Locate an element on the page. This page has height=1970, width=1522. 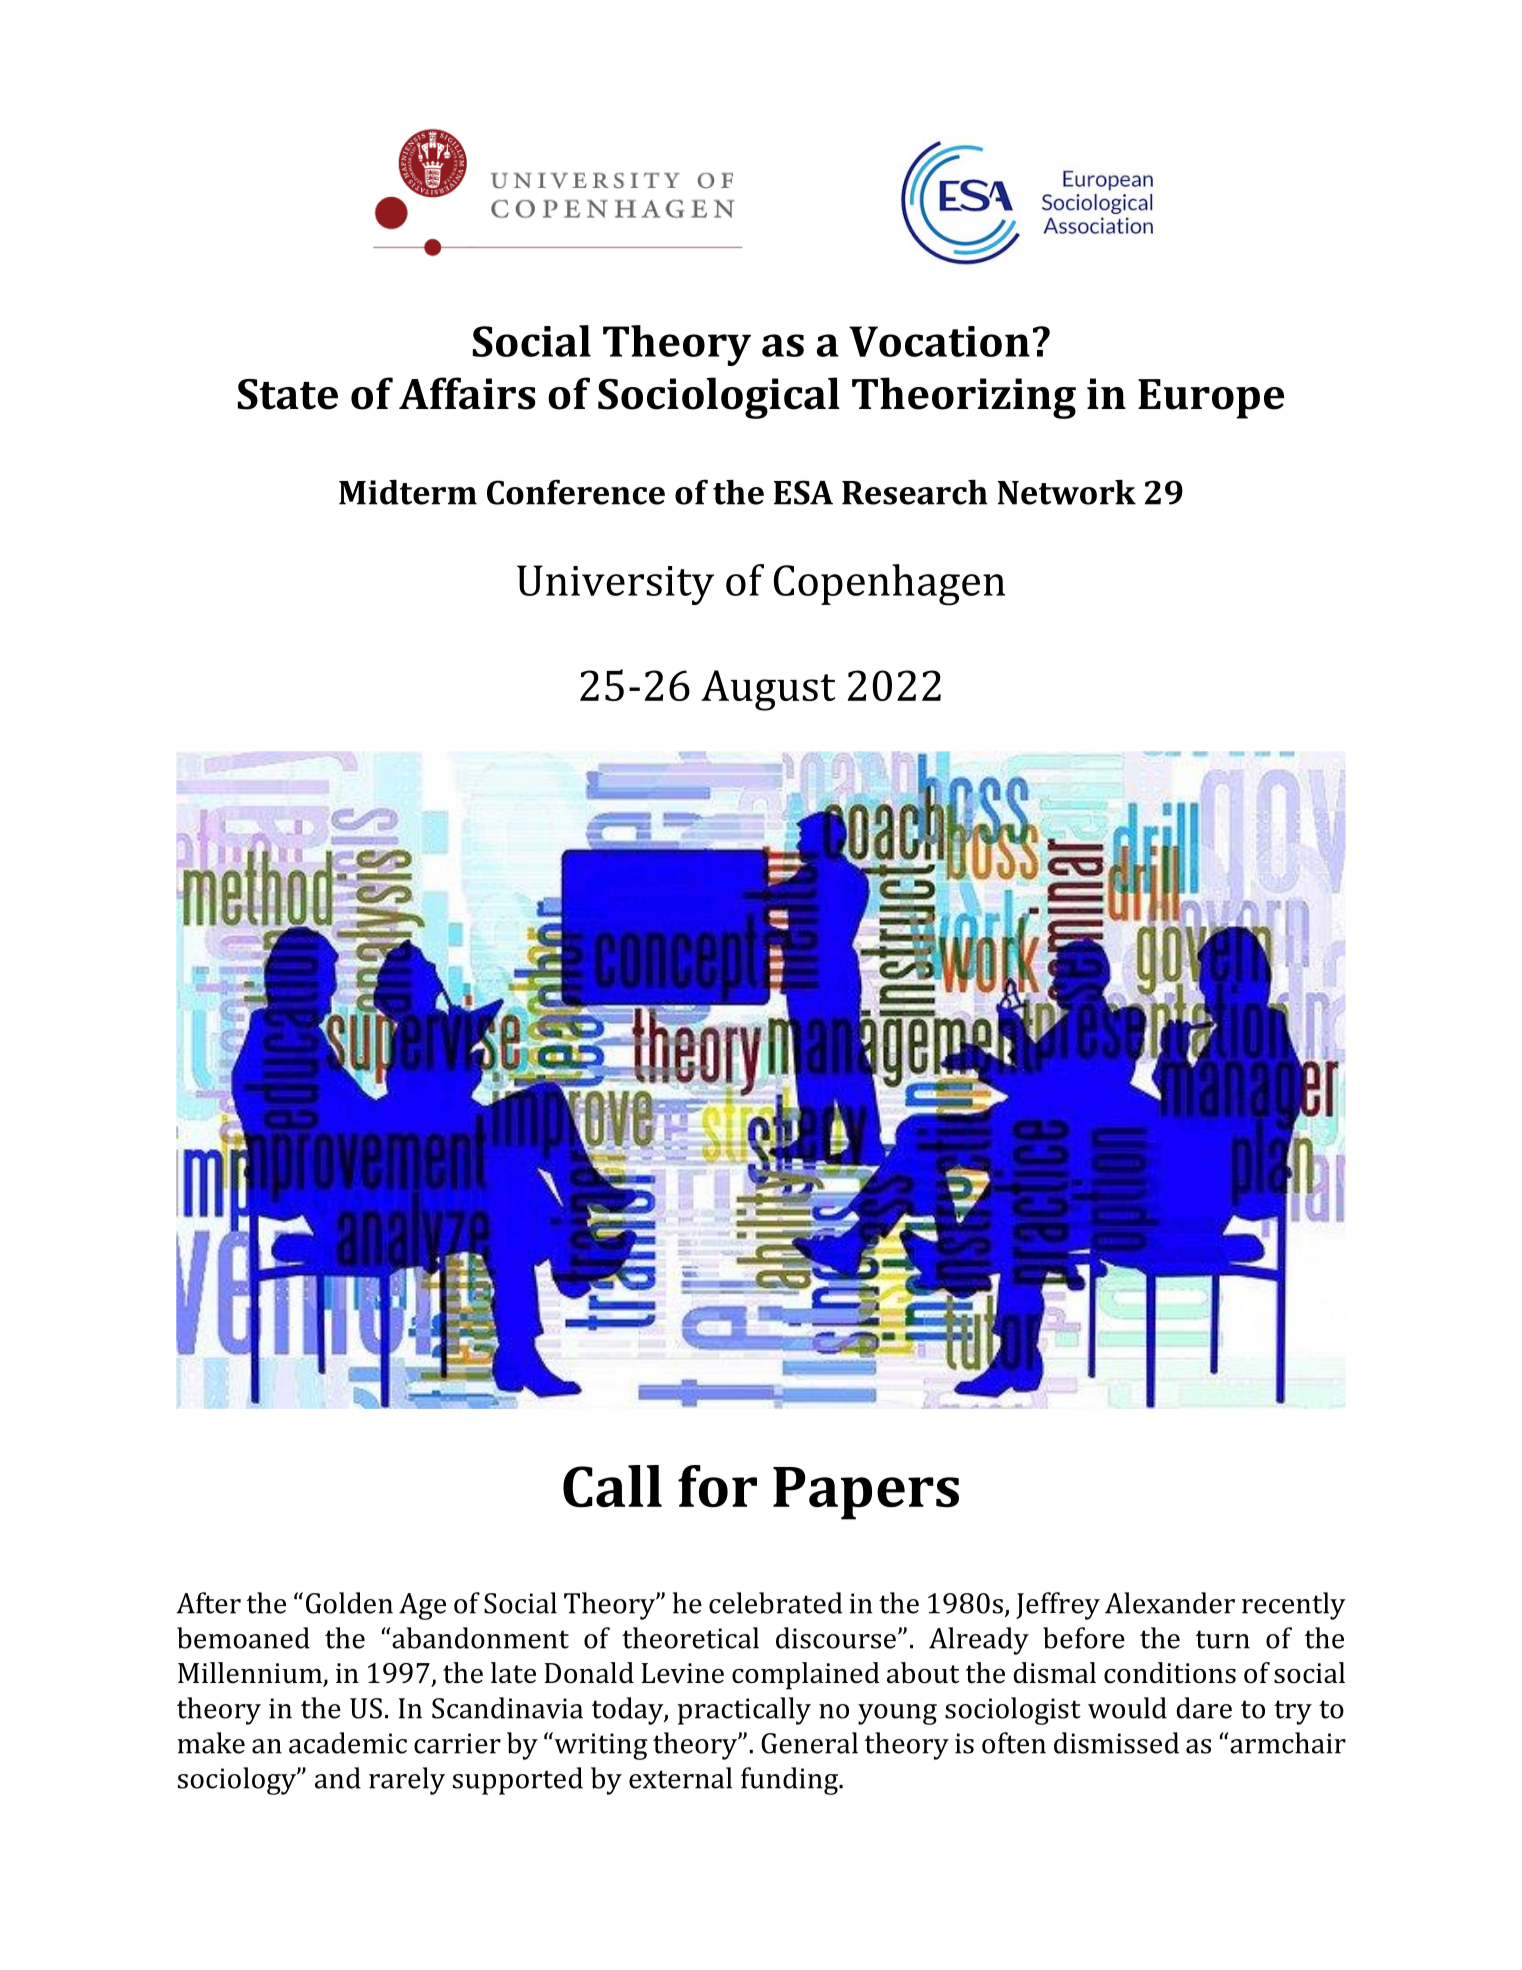
University is located at coordinates (615, 585).
